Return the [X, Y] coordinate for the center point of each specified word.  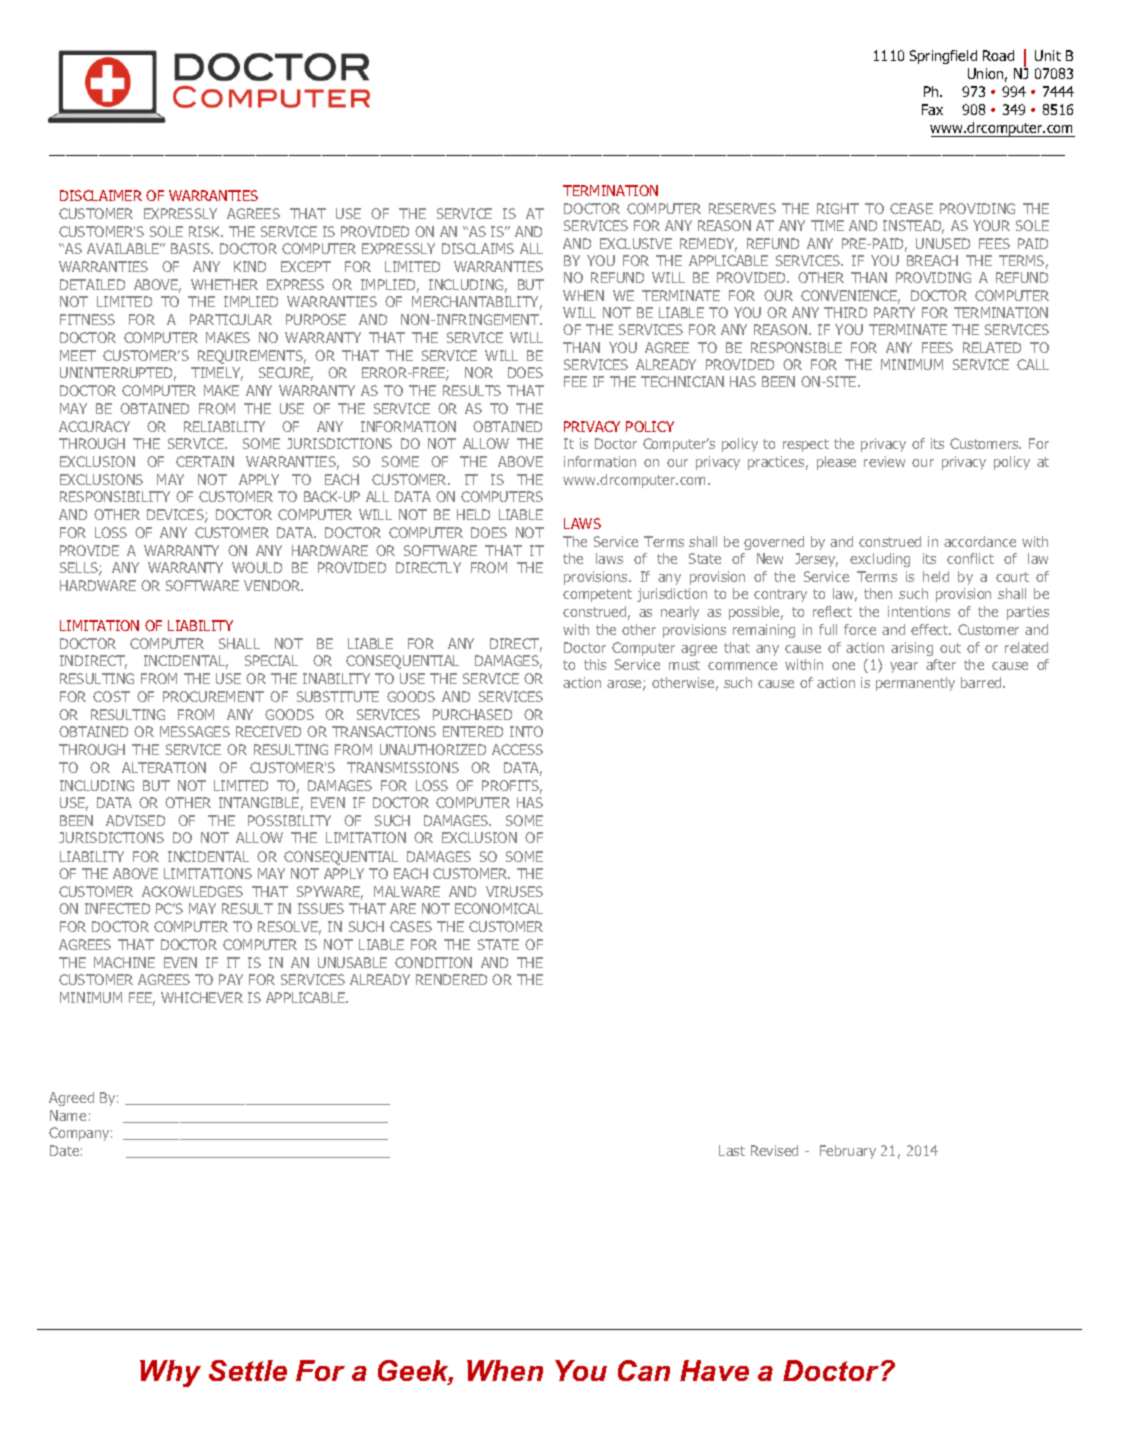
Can [644, 1370]
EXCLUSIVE [636, 243]
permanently [915, 684]
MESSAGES [195, 731]
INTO [526, 731]
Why [170, 1373]
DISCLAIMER [101, 195]
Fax [932, 109]
